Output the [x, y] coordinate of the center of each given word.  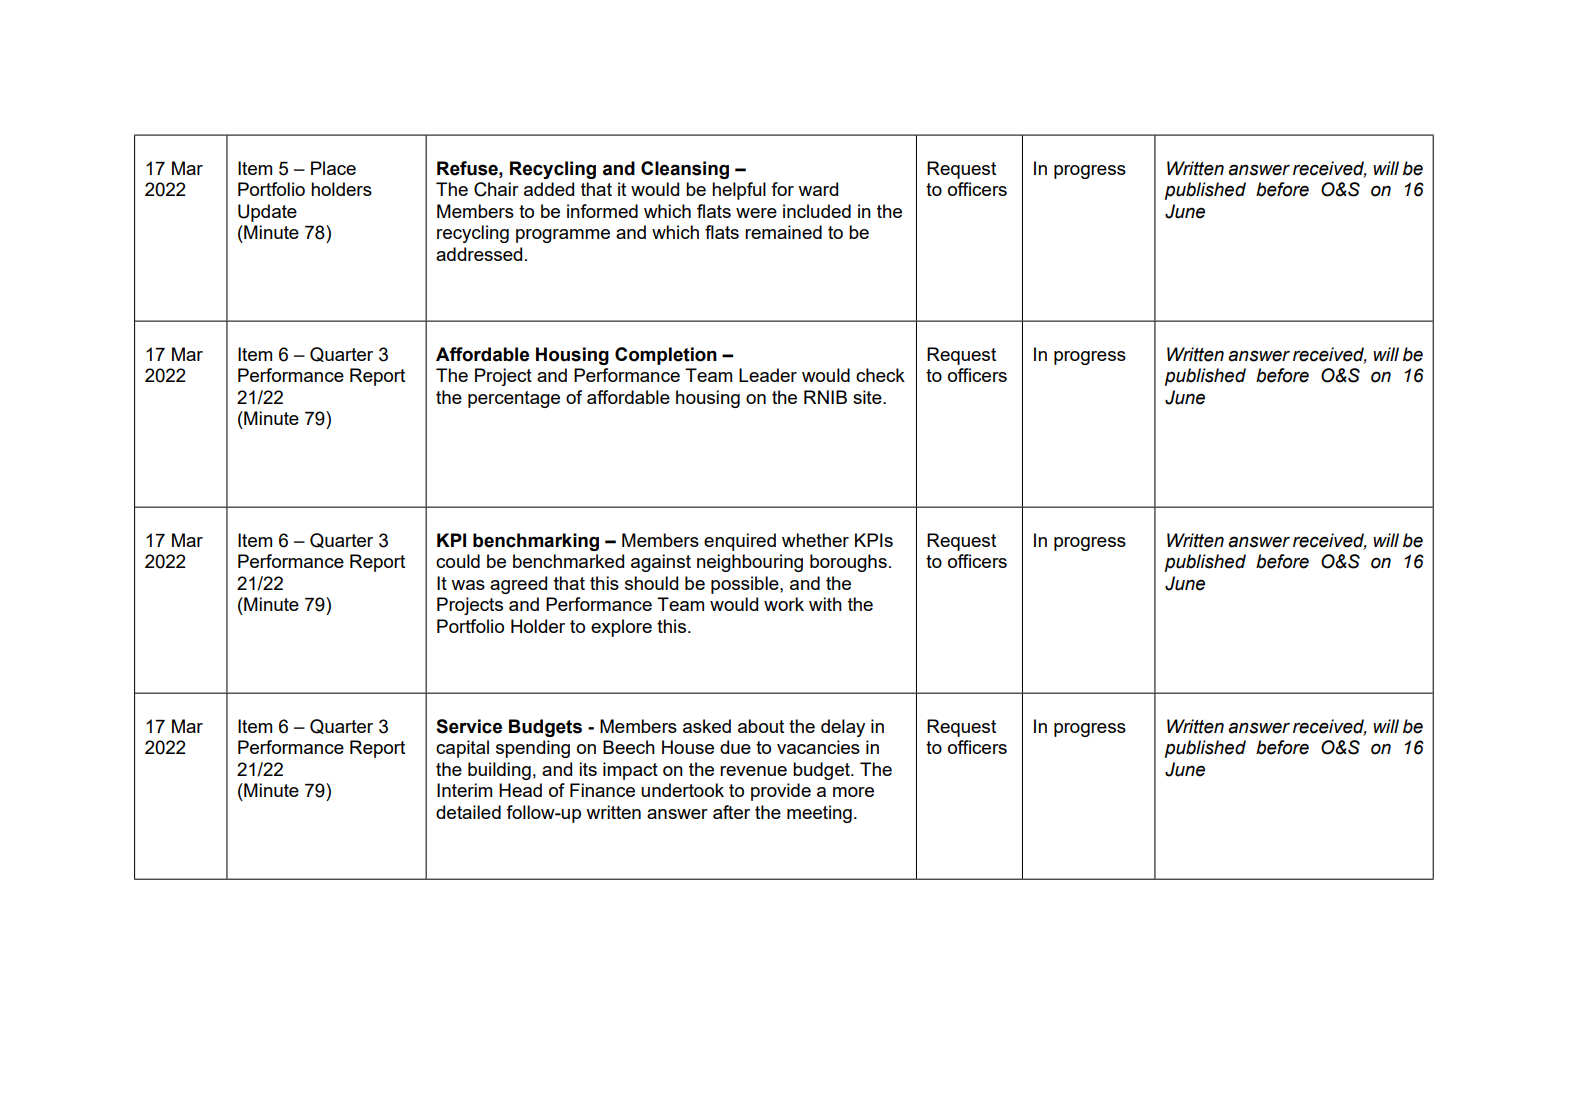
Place [333, 168]
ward [818, 189]
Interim [464, 790]
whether [815, 540]
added [549, 189]
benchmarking [536, 542]
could [458, 561]
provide [781, 792]
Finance [602, 790]
